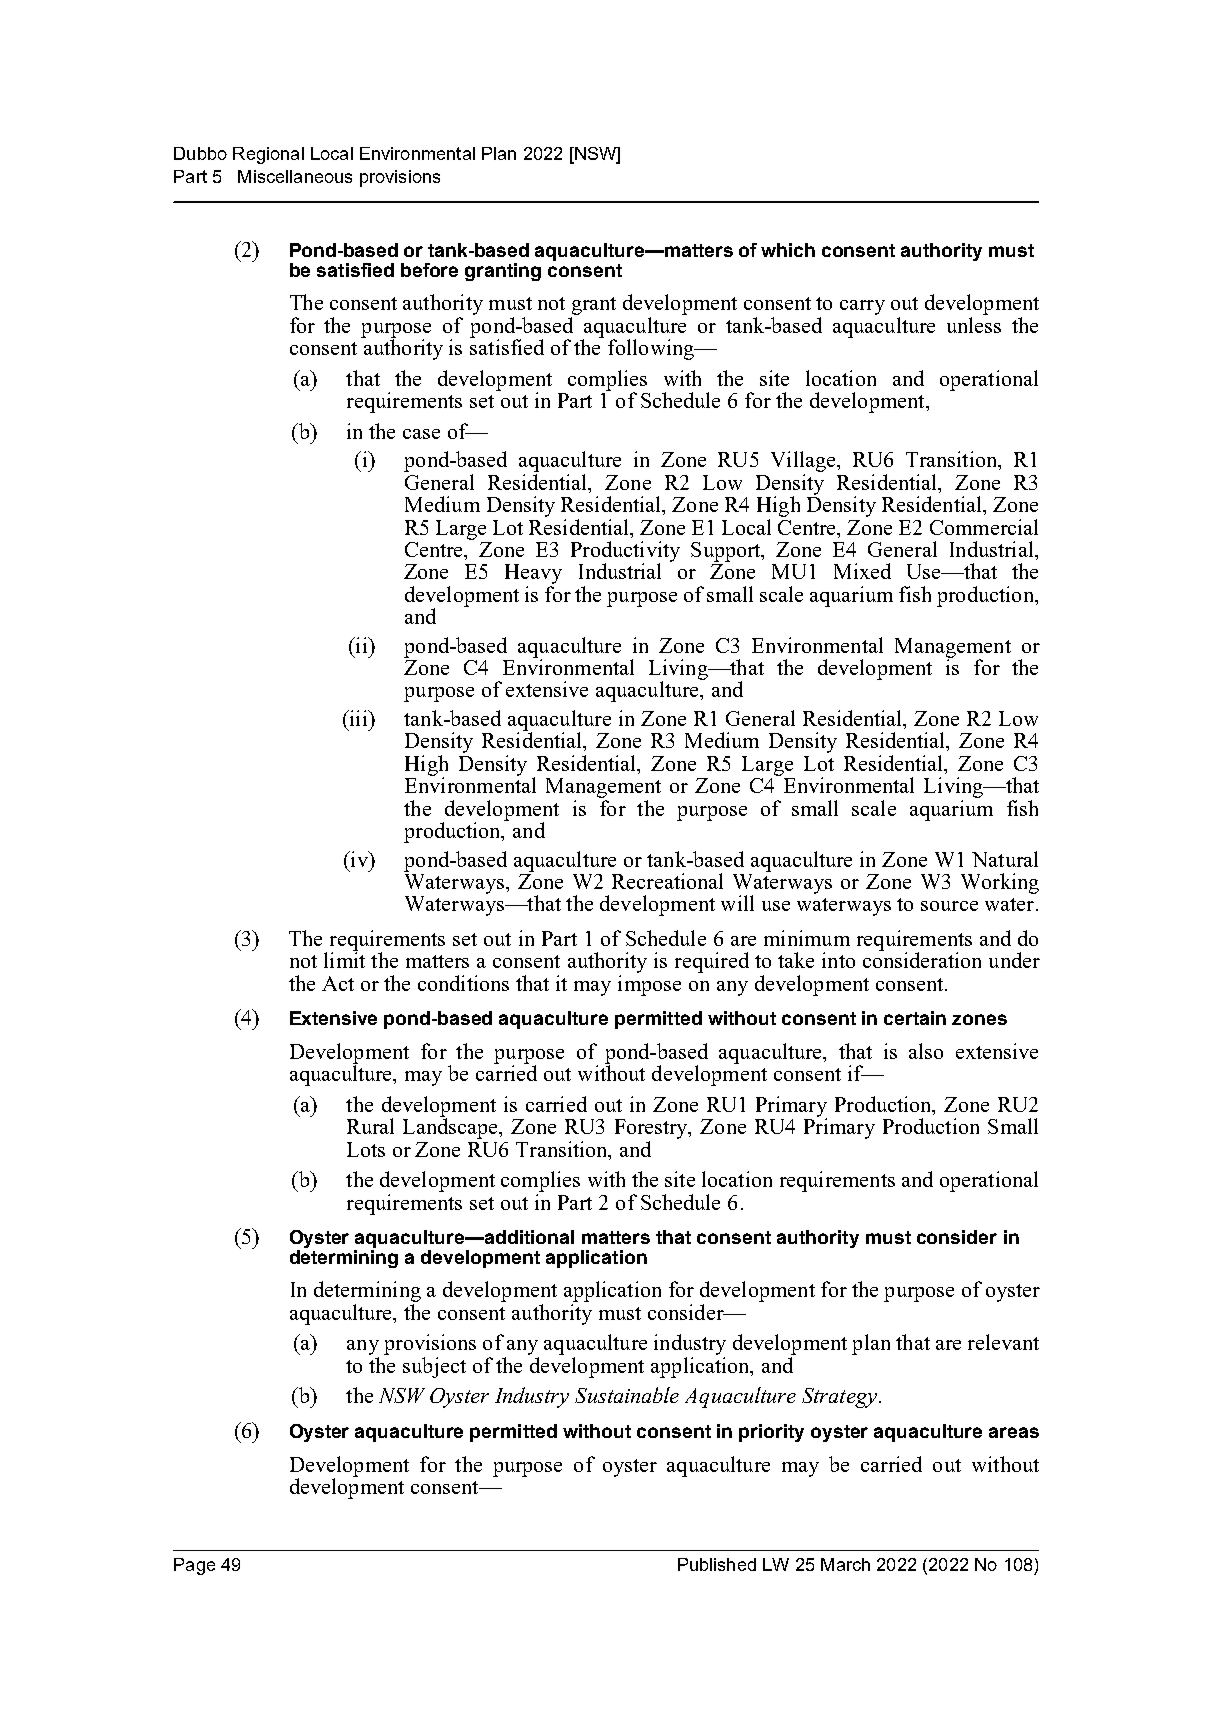 Image resolution: width=1212 pixels, height=1715 pixels. I want to click on Productivity, so click(625, 552).
